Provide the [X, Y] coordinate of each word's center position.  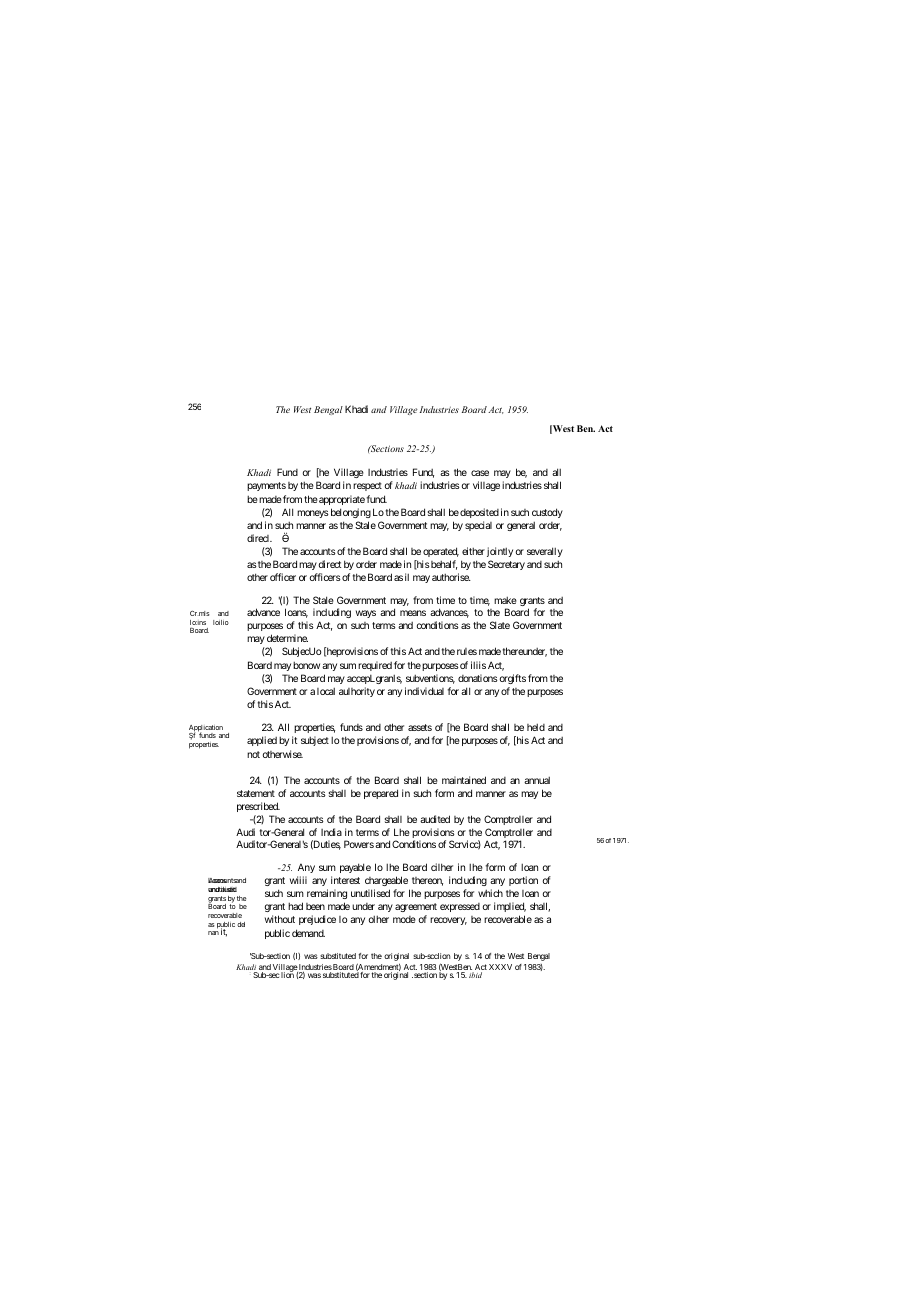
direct [329, 564]
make [505, 600]
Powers [359, 844]
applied [262, 741]
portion [523, 881]
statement [256, 793]
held [536, 727]
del [241, 924]
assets [420, 727]
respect [367, 486]
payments [266, 486]
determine [287, 638]
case [480, 473]
